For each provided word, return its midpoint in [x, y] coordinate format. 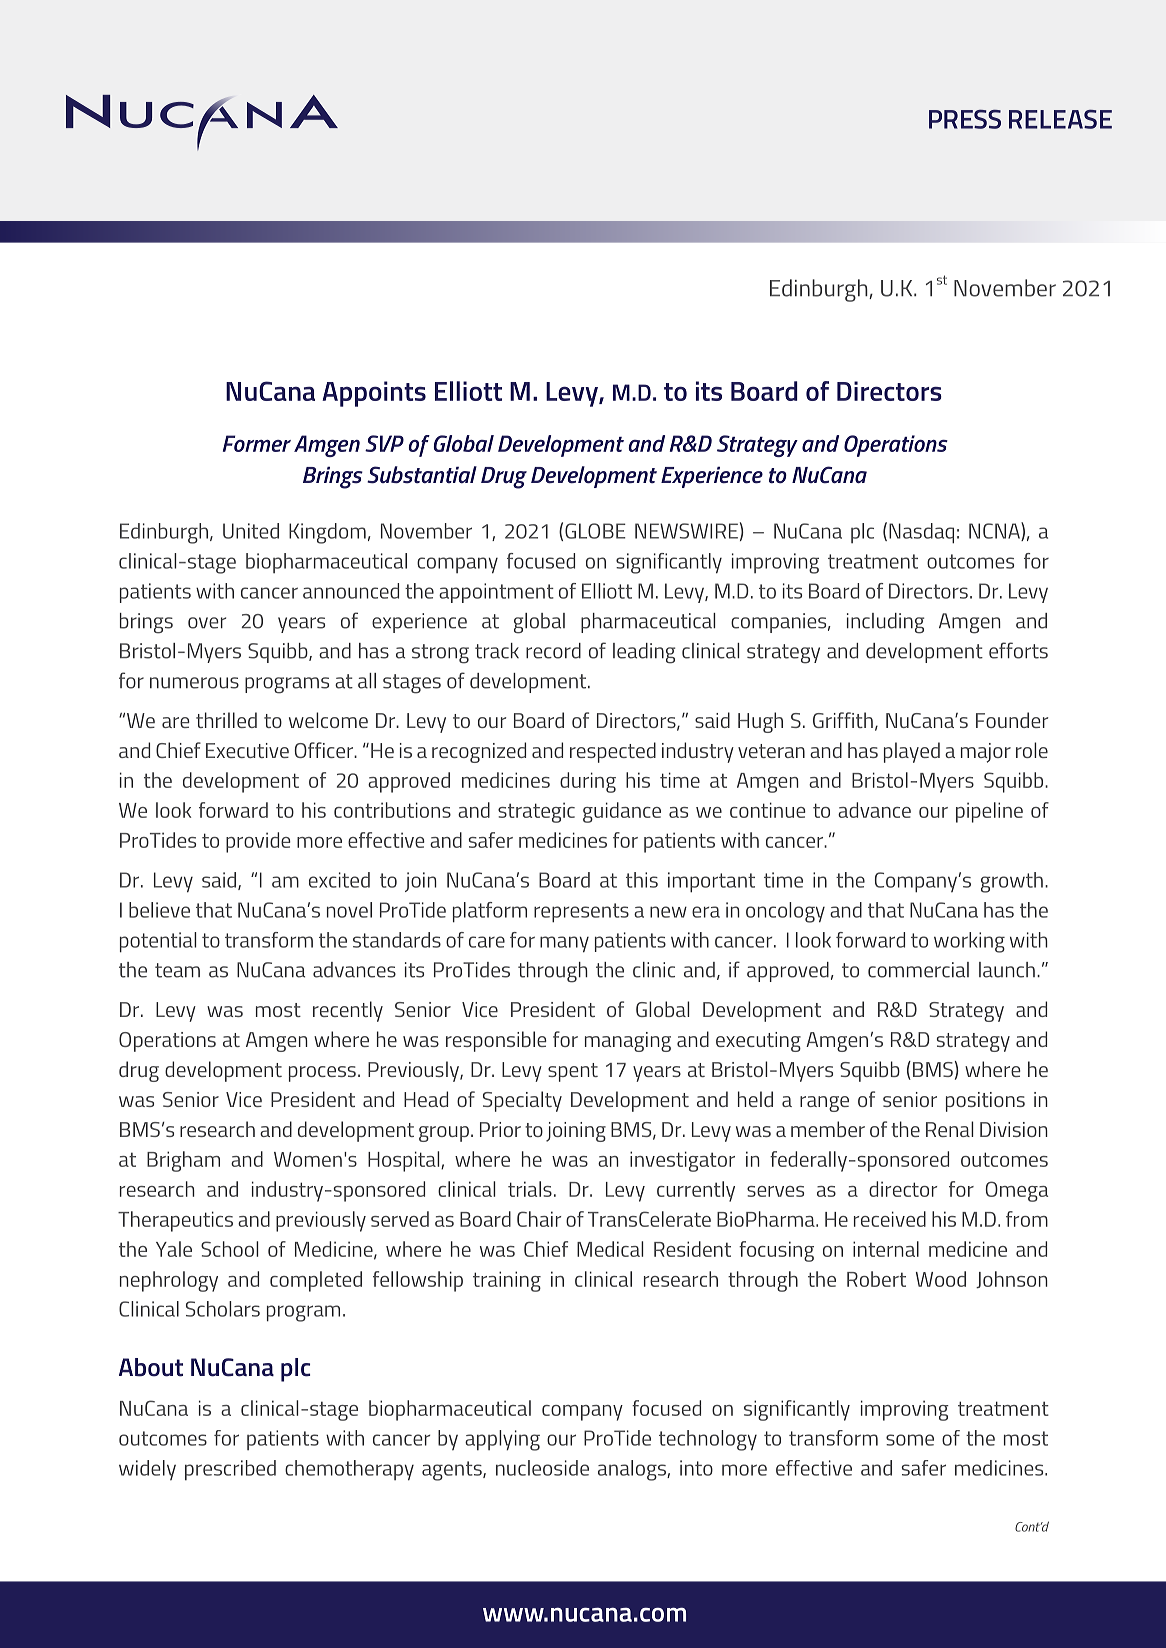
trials [530, 1189]
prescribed [230, 1470]
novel [349, 910]
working [969, 942]
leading [644, 653]
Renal [949, 1129]
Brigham [183, 1161]
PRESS [965, 119]
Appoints [374, 394]
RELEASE [1060, 119]
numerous [194, 683]
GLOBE [595, 531]
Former [257, 443]
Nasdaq [921, 533]
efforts [1018, 650]
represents [581, 913]
